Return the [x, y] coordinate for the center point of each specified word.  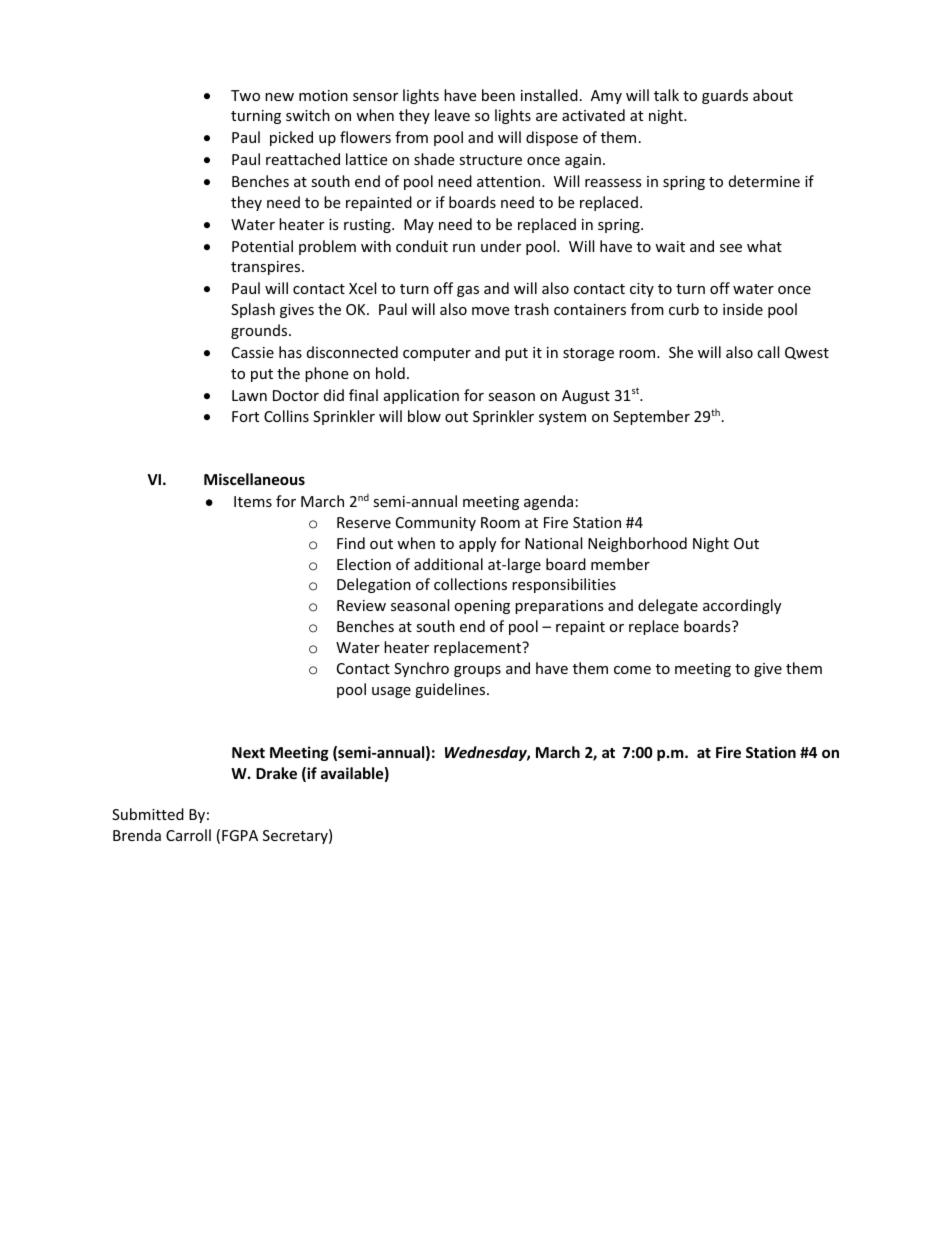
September [651, 417]
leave [452, 115]
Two [245, 95]
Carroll [188, 835]
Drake [276, 773]
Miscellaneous [254, 479]
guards [725, 96]
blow [424, 416]
